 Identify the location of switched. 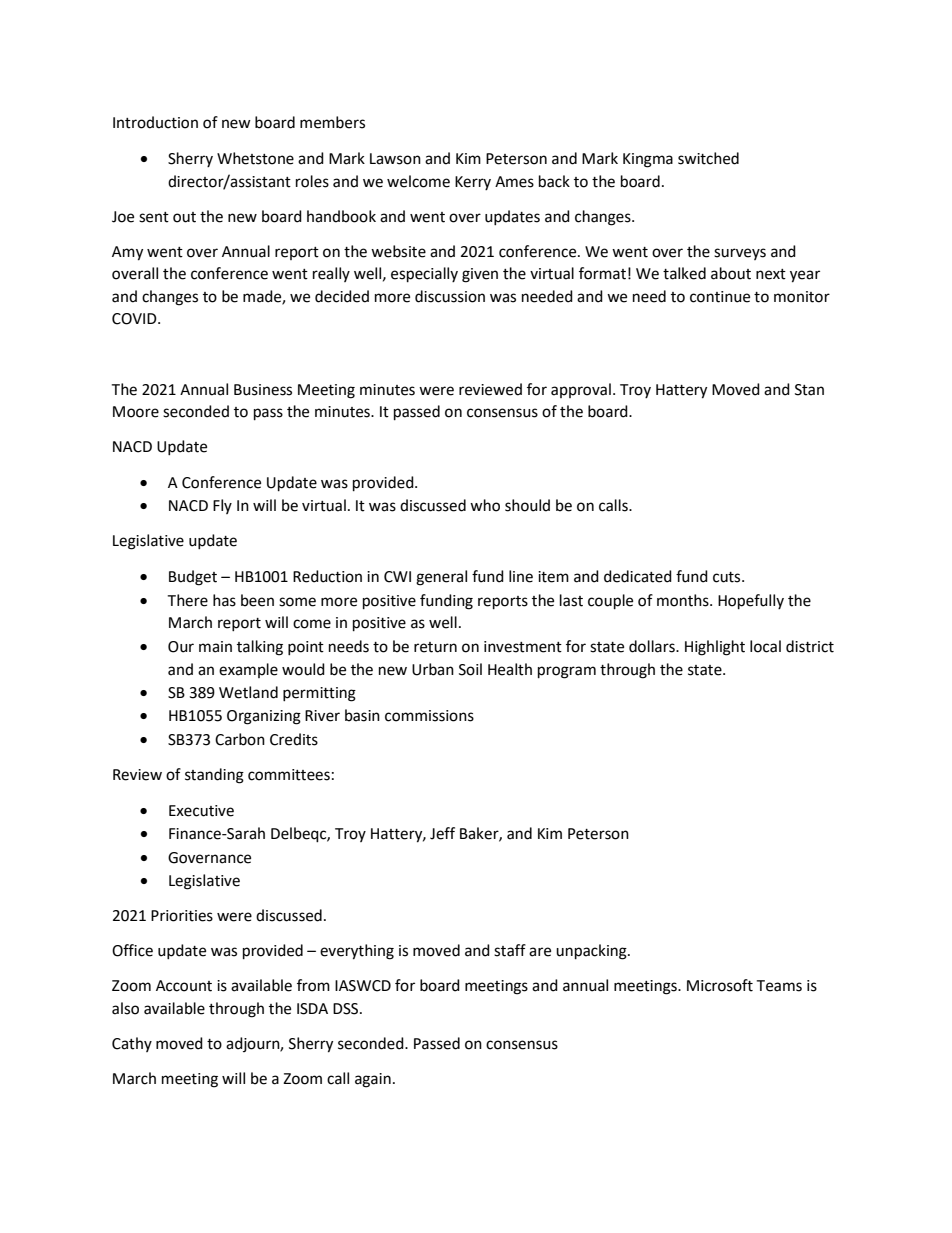
(708, 158).
